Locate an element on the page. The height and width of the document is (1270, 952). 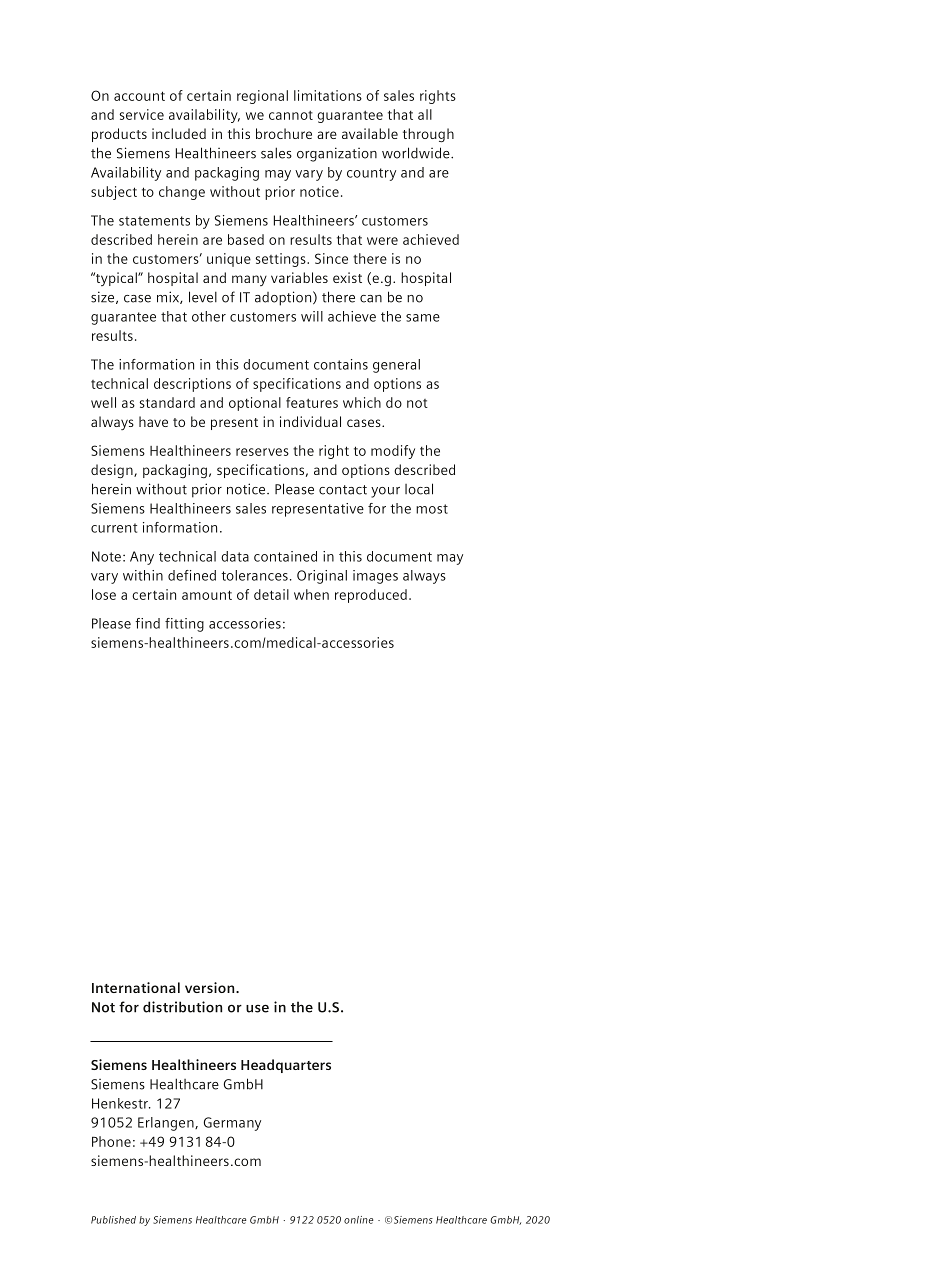
your is located at coordinates (385, 492).
